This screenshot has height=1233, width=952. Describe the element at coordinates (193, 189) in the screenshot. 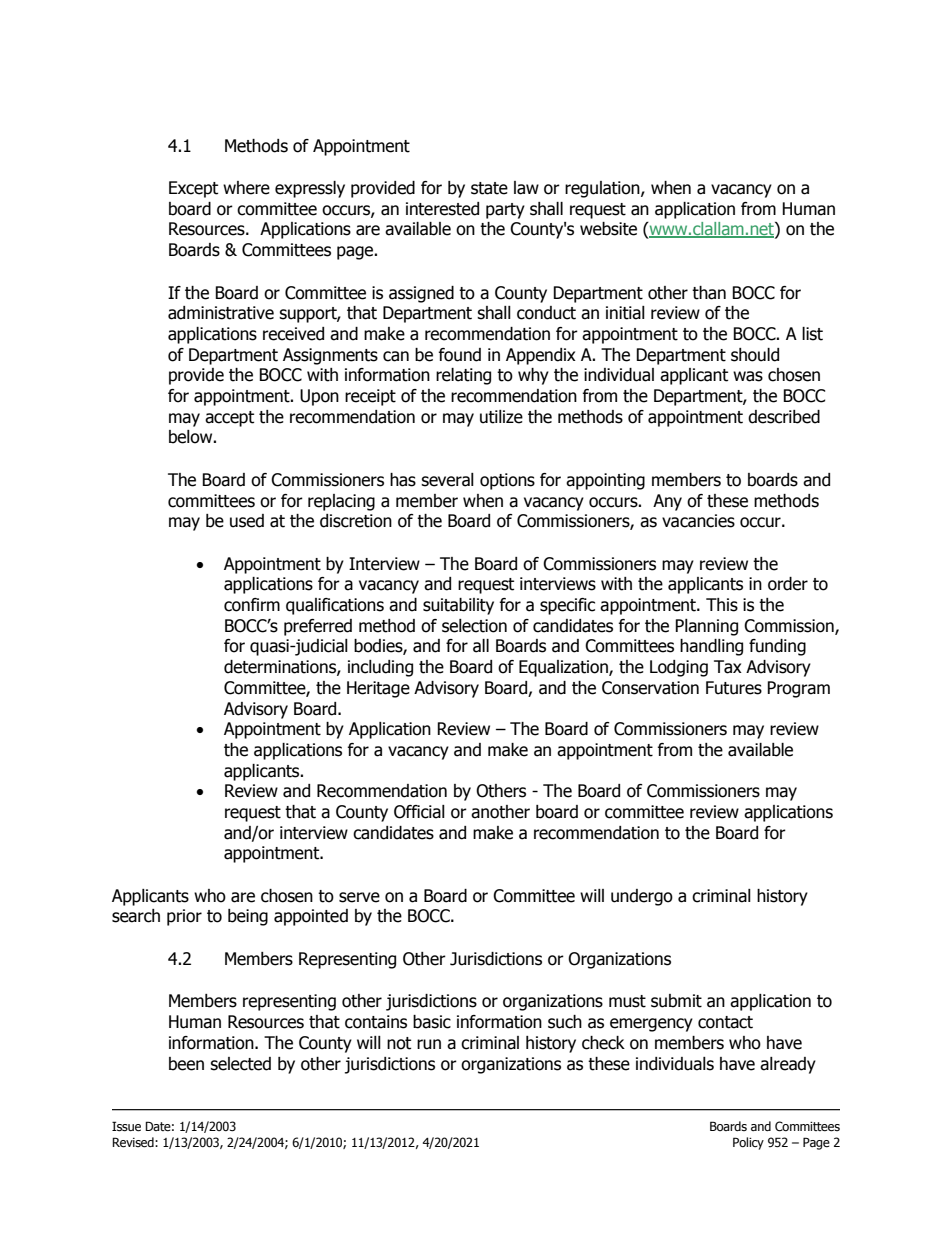

I see `Except` at that location.
